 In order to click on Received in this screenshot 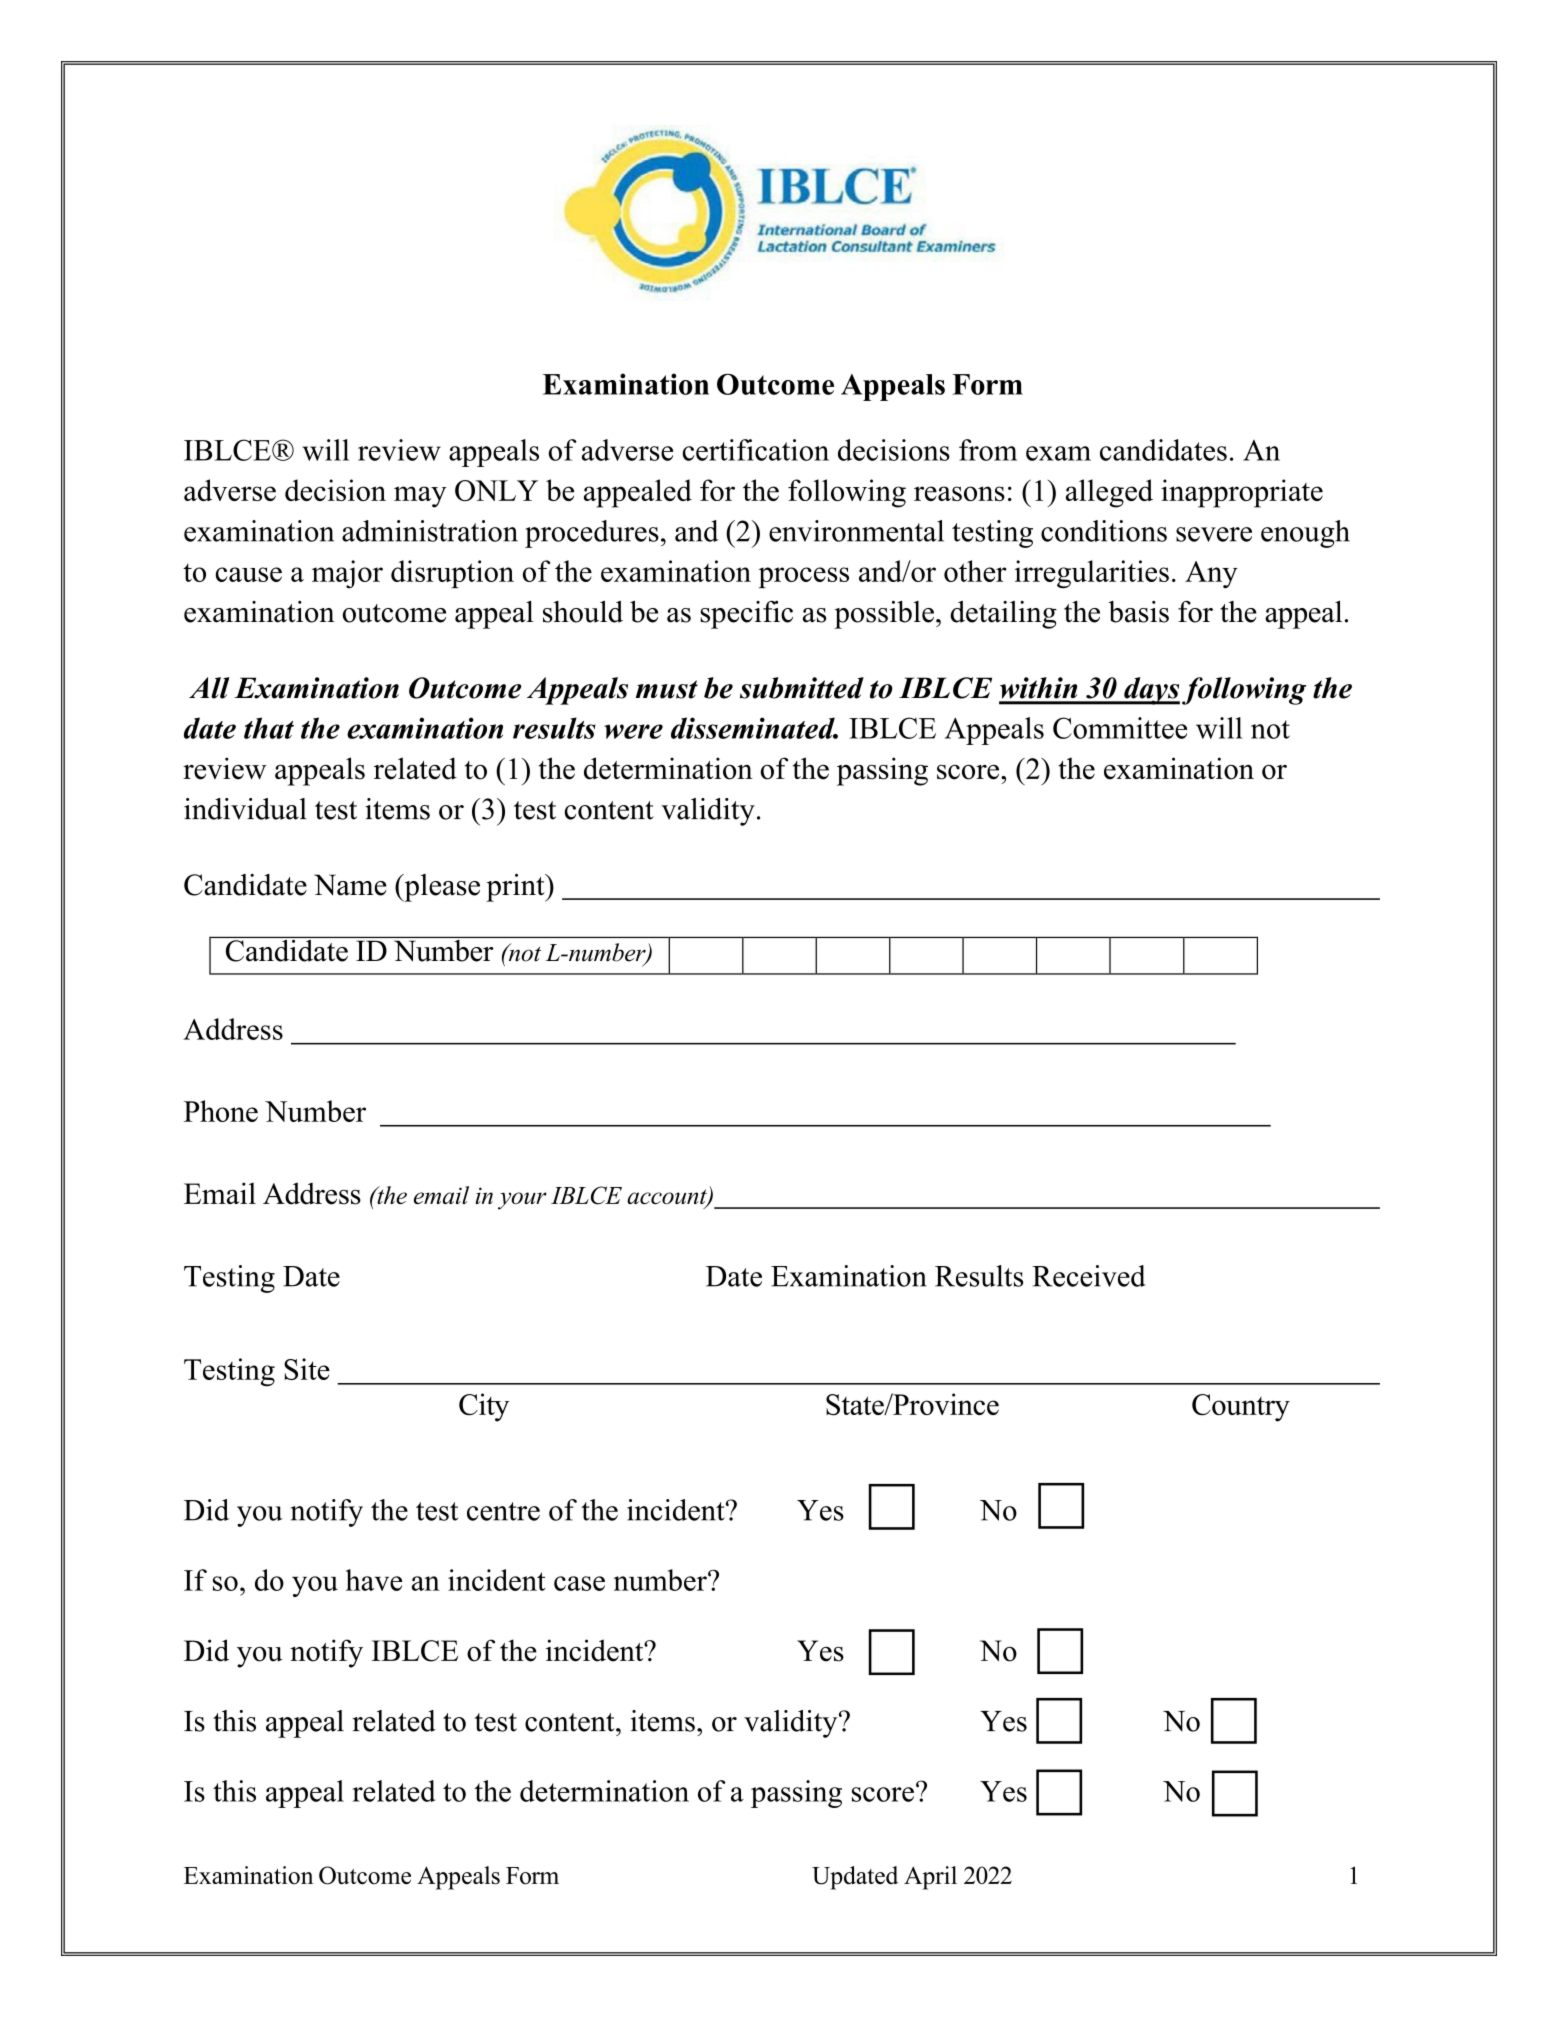, I will do `click(1089, 1276)`.
